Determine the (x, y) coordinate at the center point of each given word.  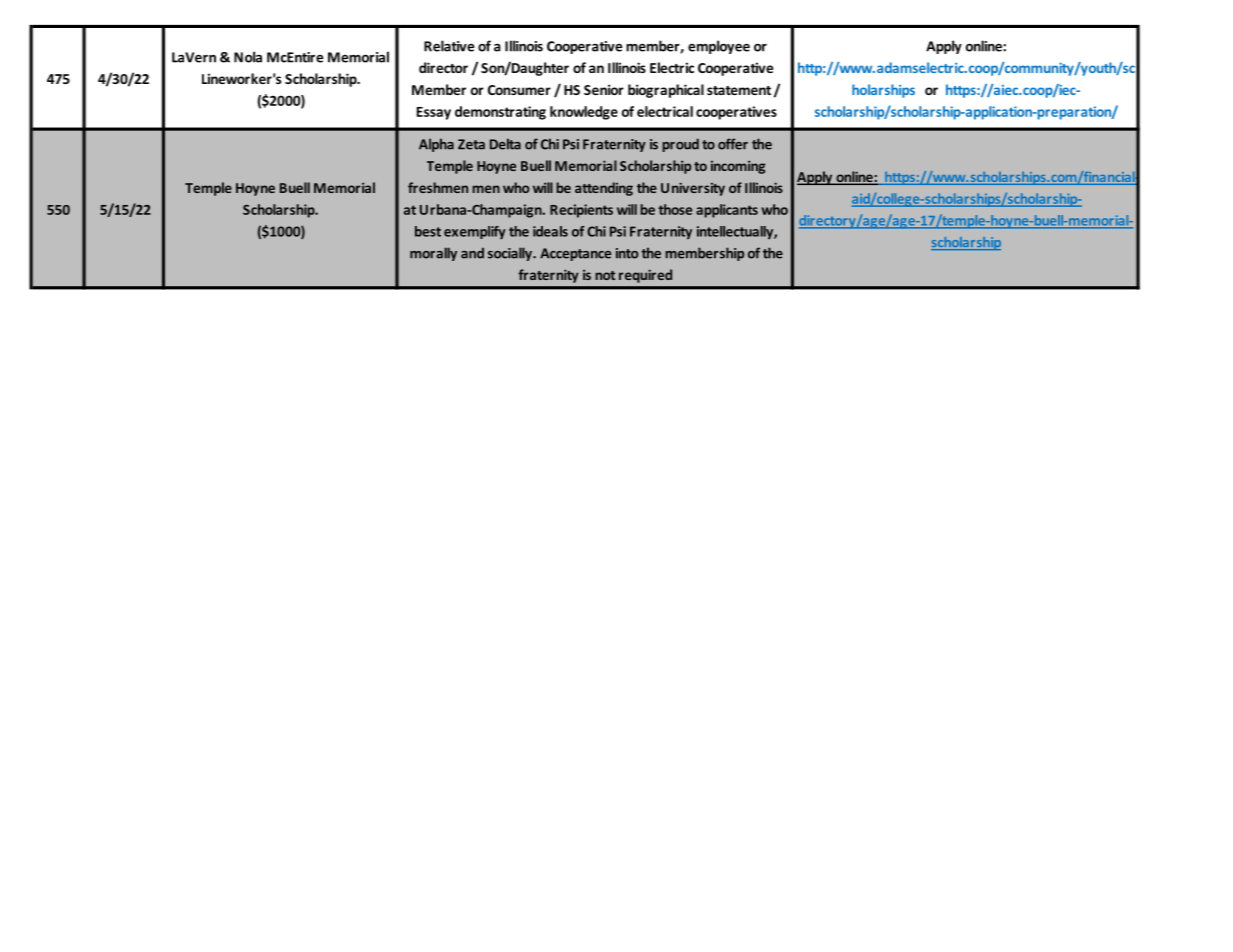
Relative (449, 46)
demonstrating (500, 113)
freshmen (438, 187)
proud (680, 145)
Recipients (581, 211)
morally (433, 254)
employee (719, 47)
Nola (248, 57)
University (693, 189)
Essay (434, 113)
